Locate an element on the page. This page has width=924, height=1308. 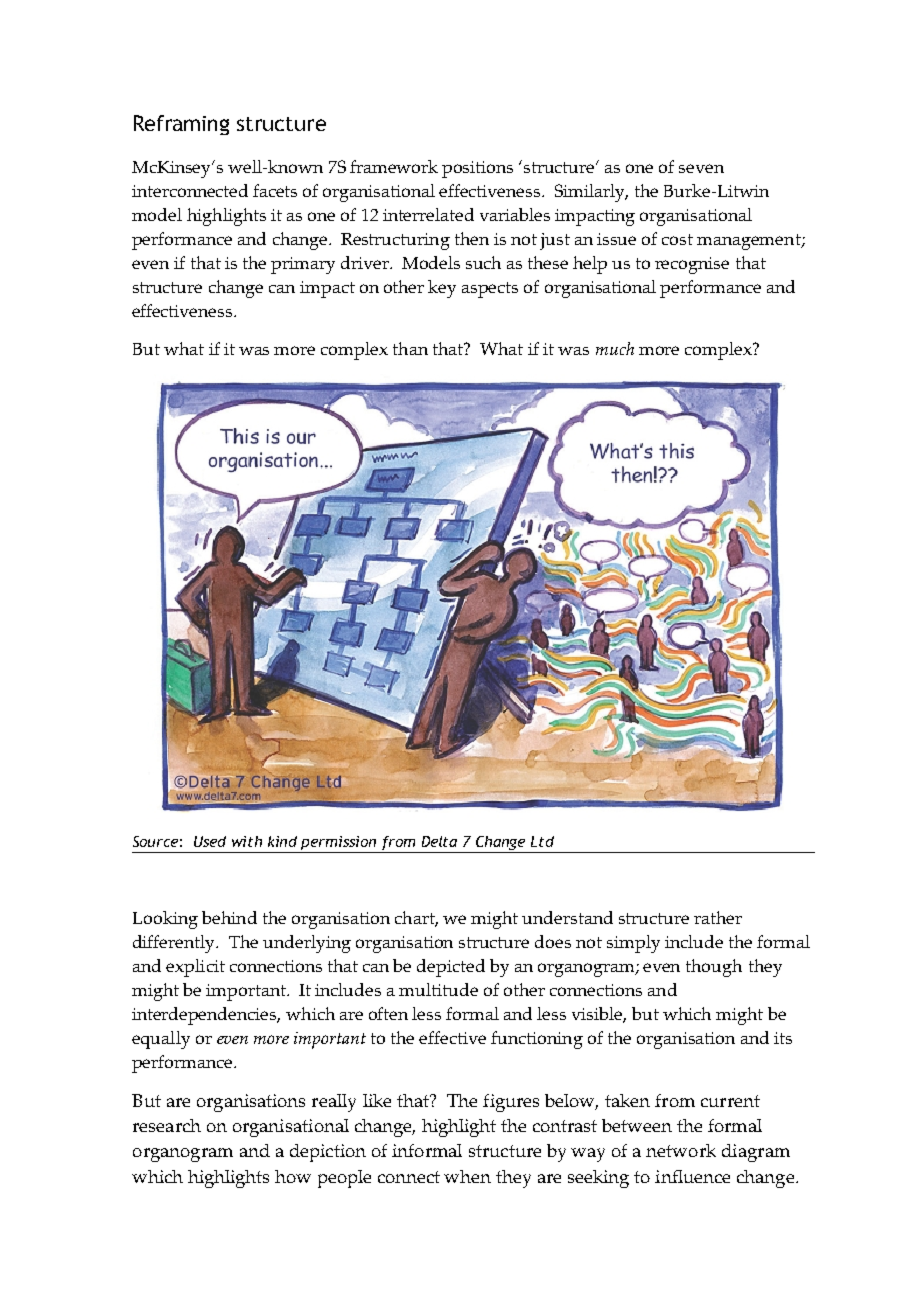
positions is located at coordinates (477, 169).
